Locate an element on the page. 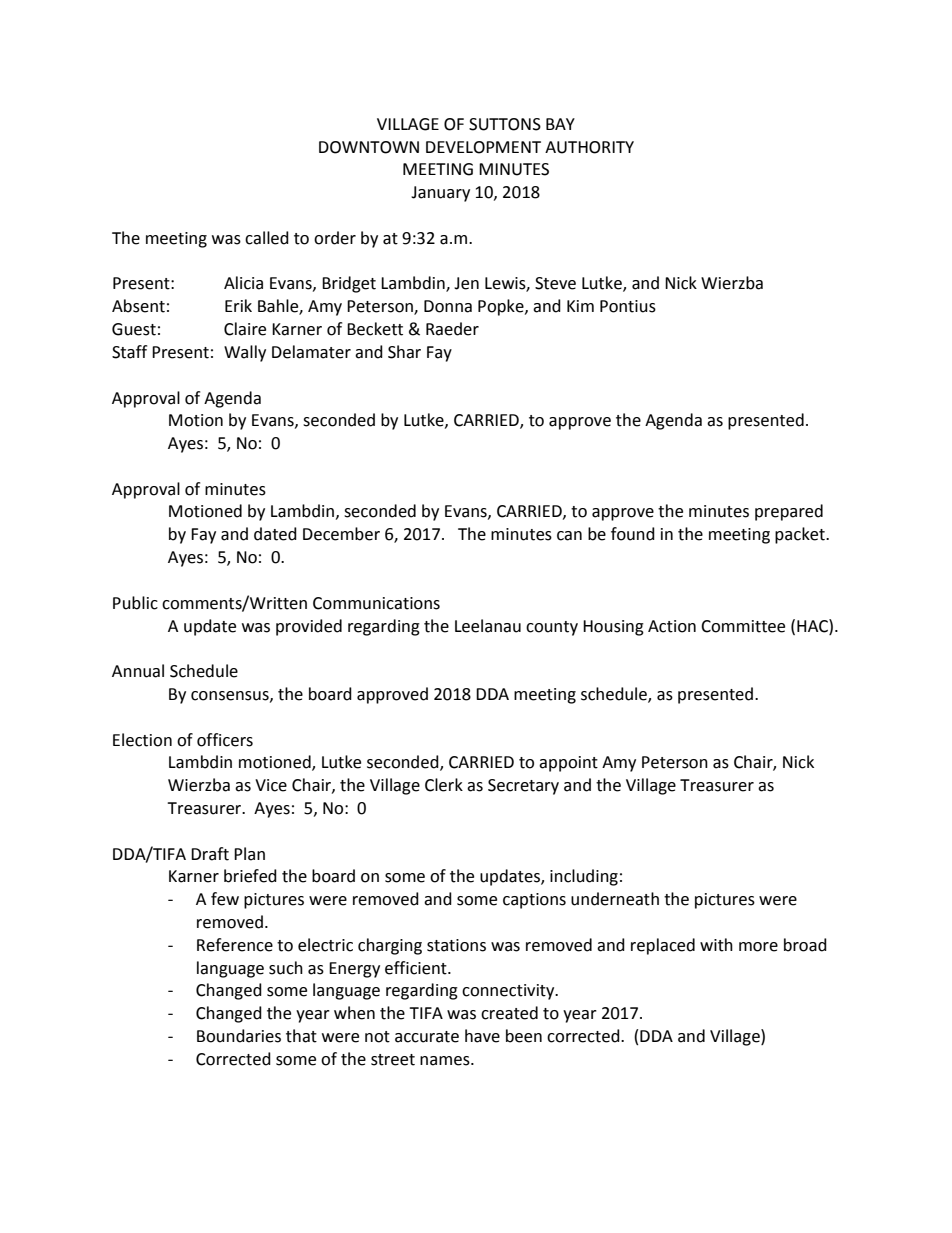 The image size is (952, 1233). Wally is located at coordinates (245, 353).
